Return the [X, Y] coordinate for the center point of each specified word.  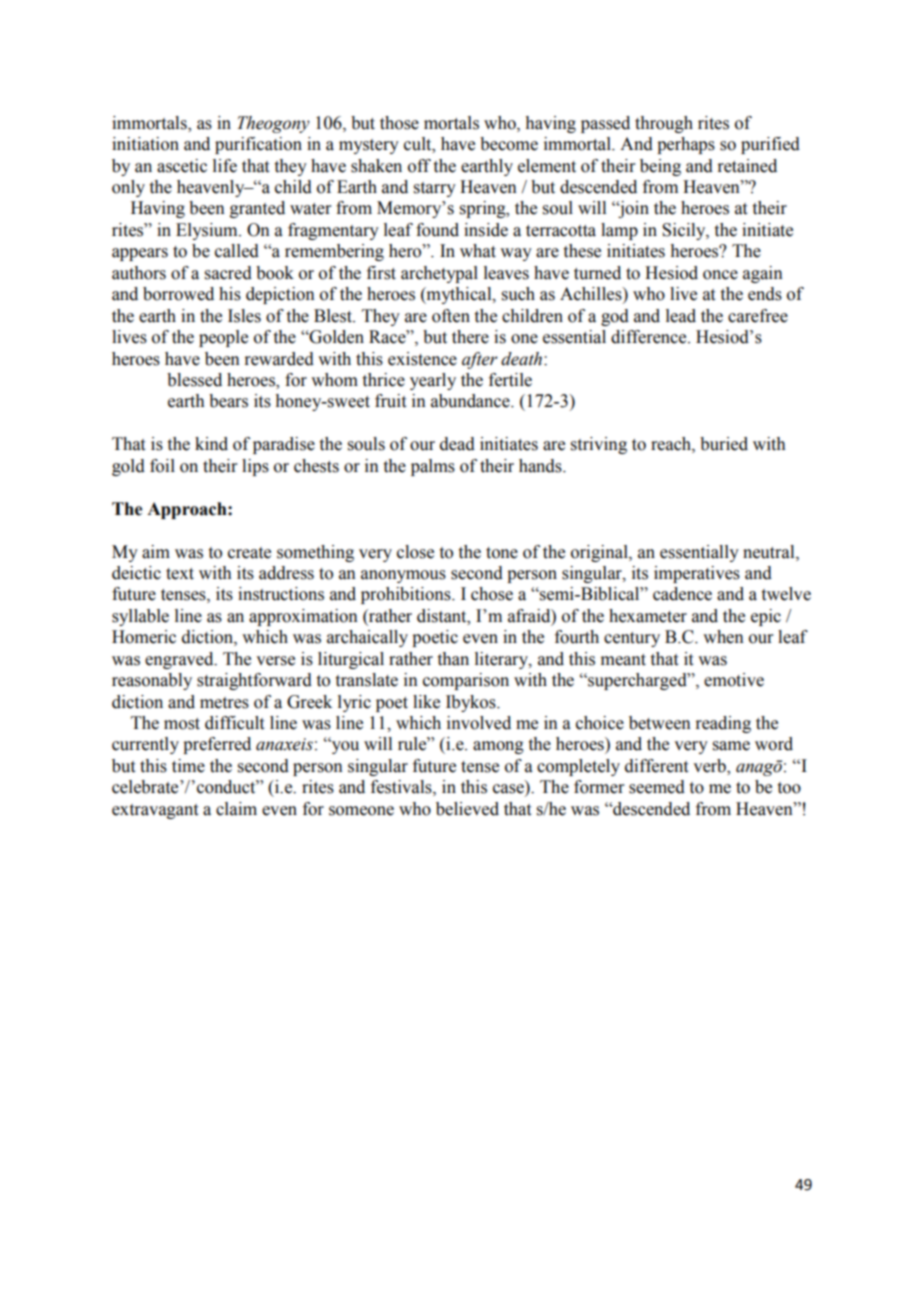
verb [710, 767]
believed [467, 809]
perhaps [686, 145]
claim [236, 809]
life [225, 166]
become [509, 144]
